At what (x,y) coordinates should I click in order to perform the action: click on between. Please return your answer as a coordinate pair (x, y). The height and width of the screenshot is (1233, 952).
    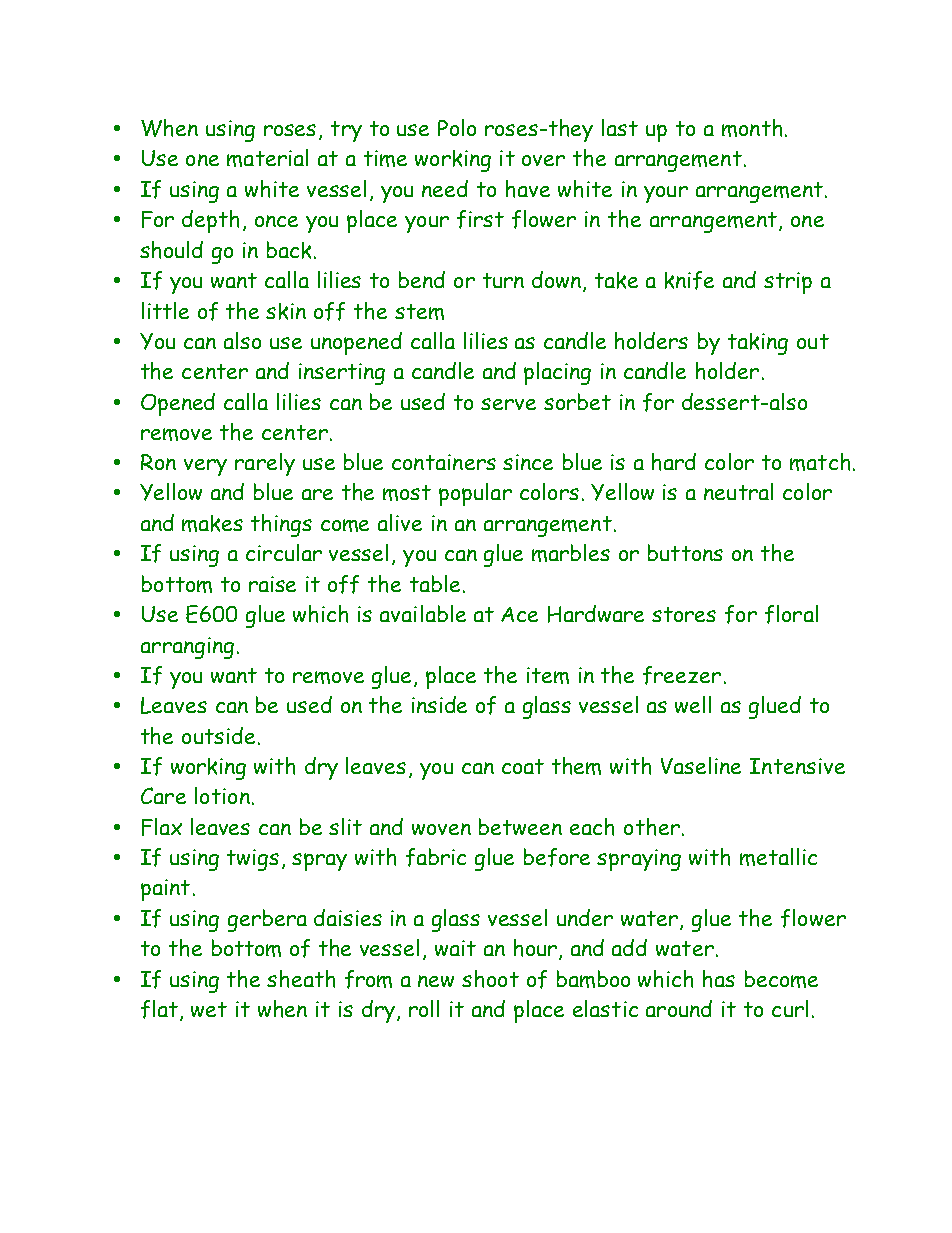
    Looking at the image, I should click on (520, 826).
